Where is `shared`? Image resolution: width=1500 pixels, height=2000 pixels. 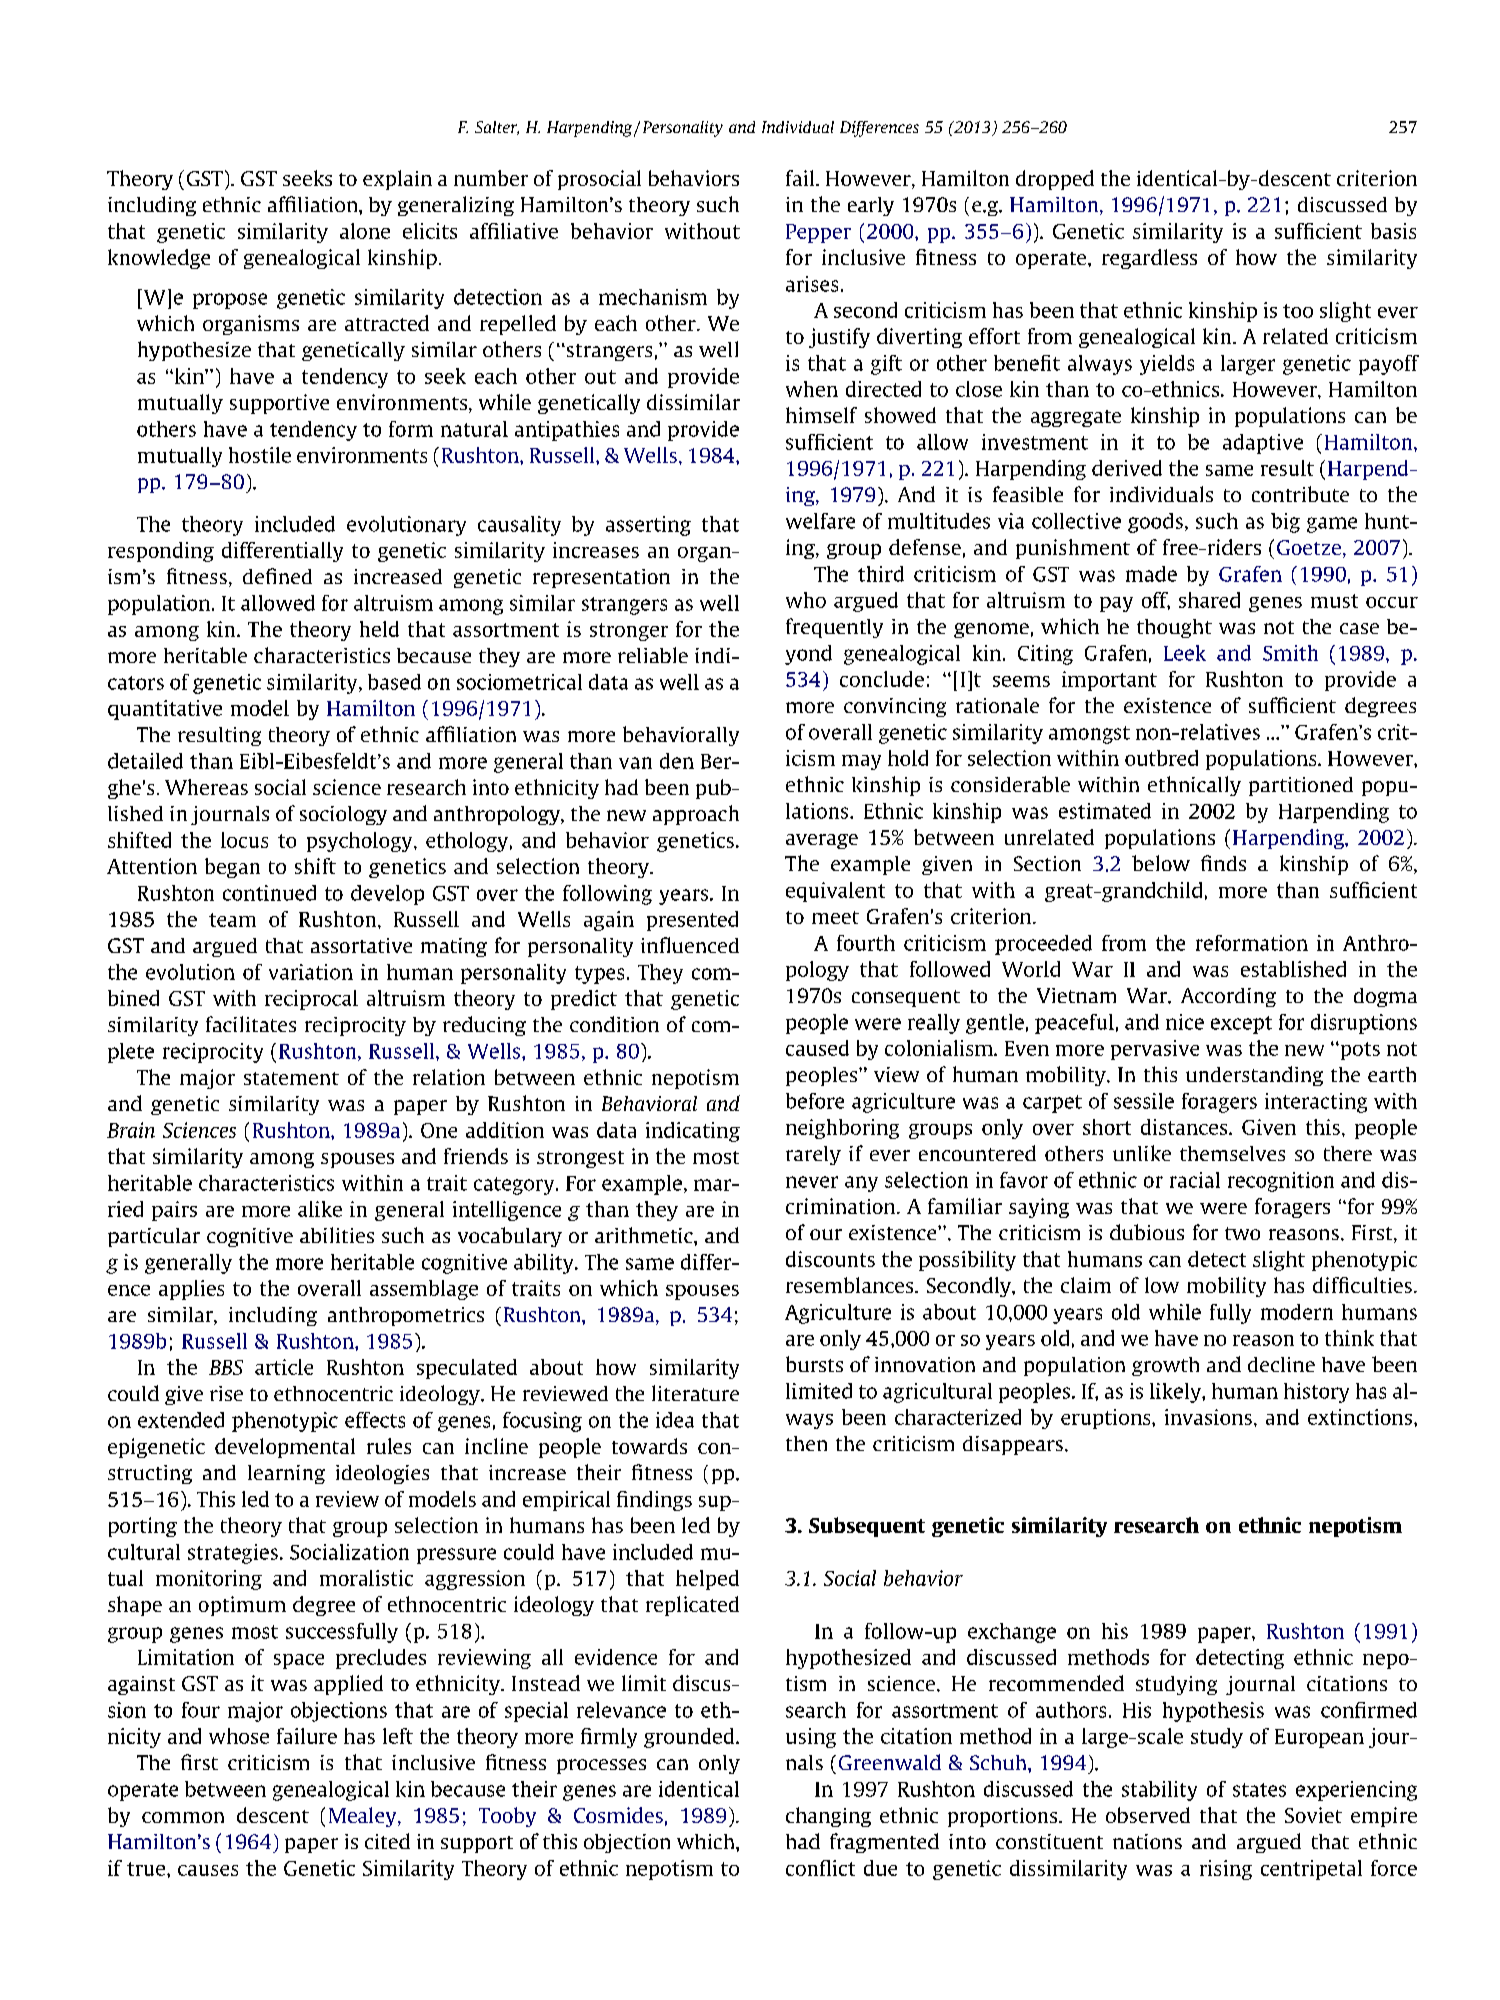 shared is located at coordinates (1209, 600).
